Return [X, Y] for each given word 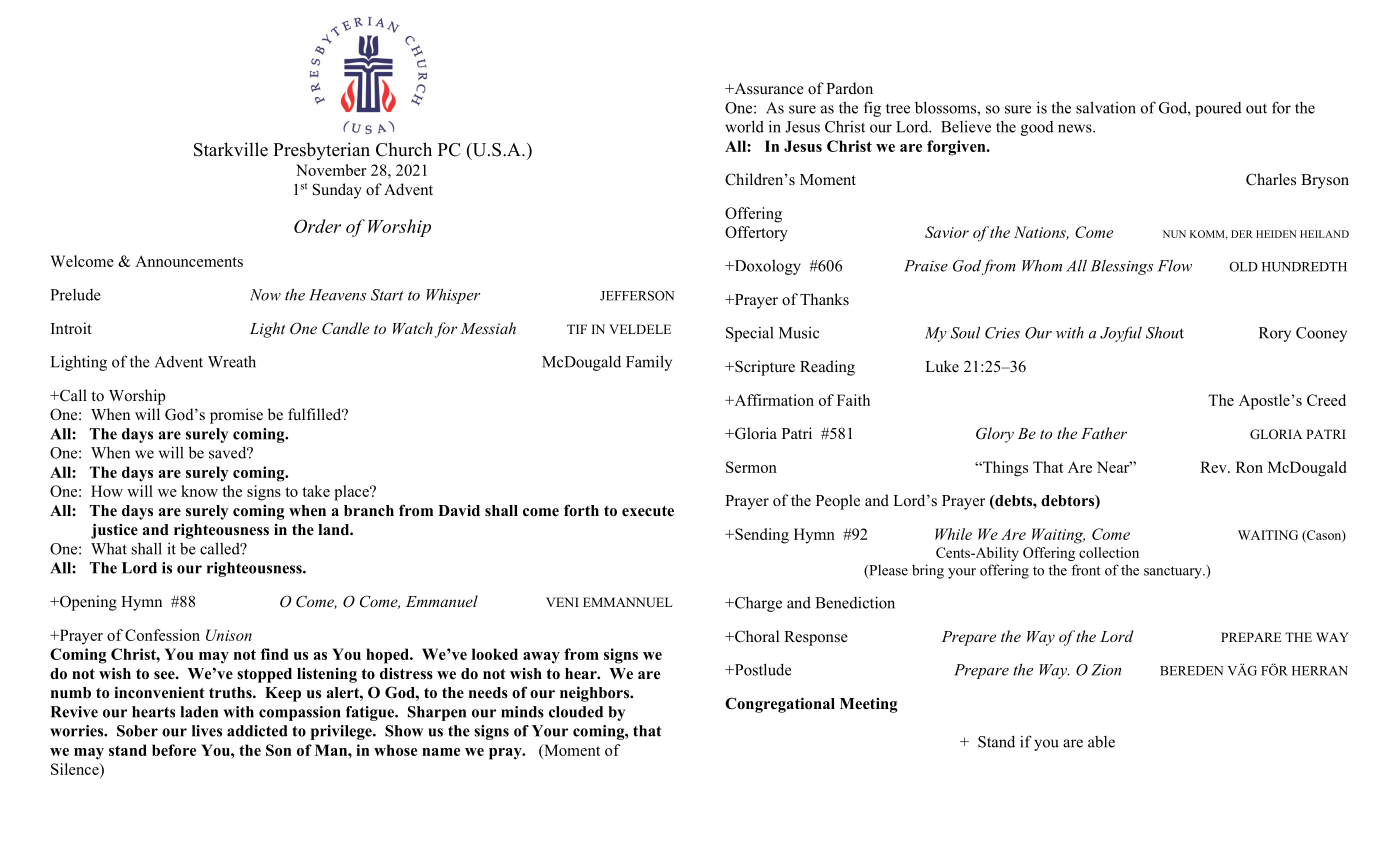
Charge [757, 604]
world [744, 126]
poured [1218, 109]
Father [1104, 433]
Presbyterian [321, 151]
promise [236, 416]
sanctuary [1174, 572]
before [174, 750]
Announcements [189, 261]
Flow [1175, 265]
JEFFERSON [637, 295]
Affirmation [773, 400]
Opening [87, 603]
